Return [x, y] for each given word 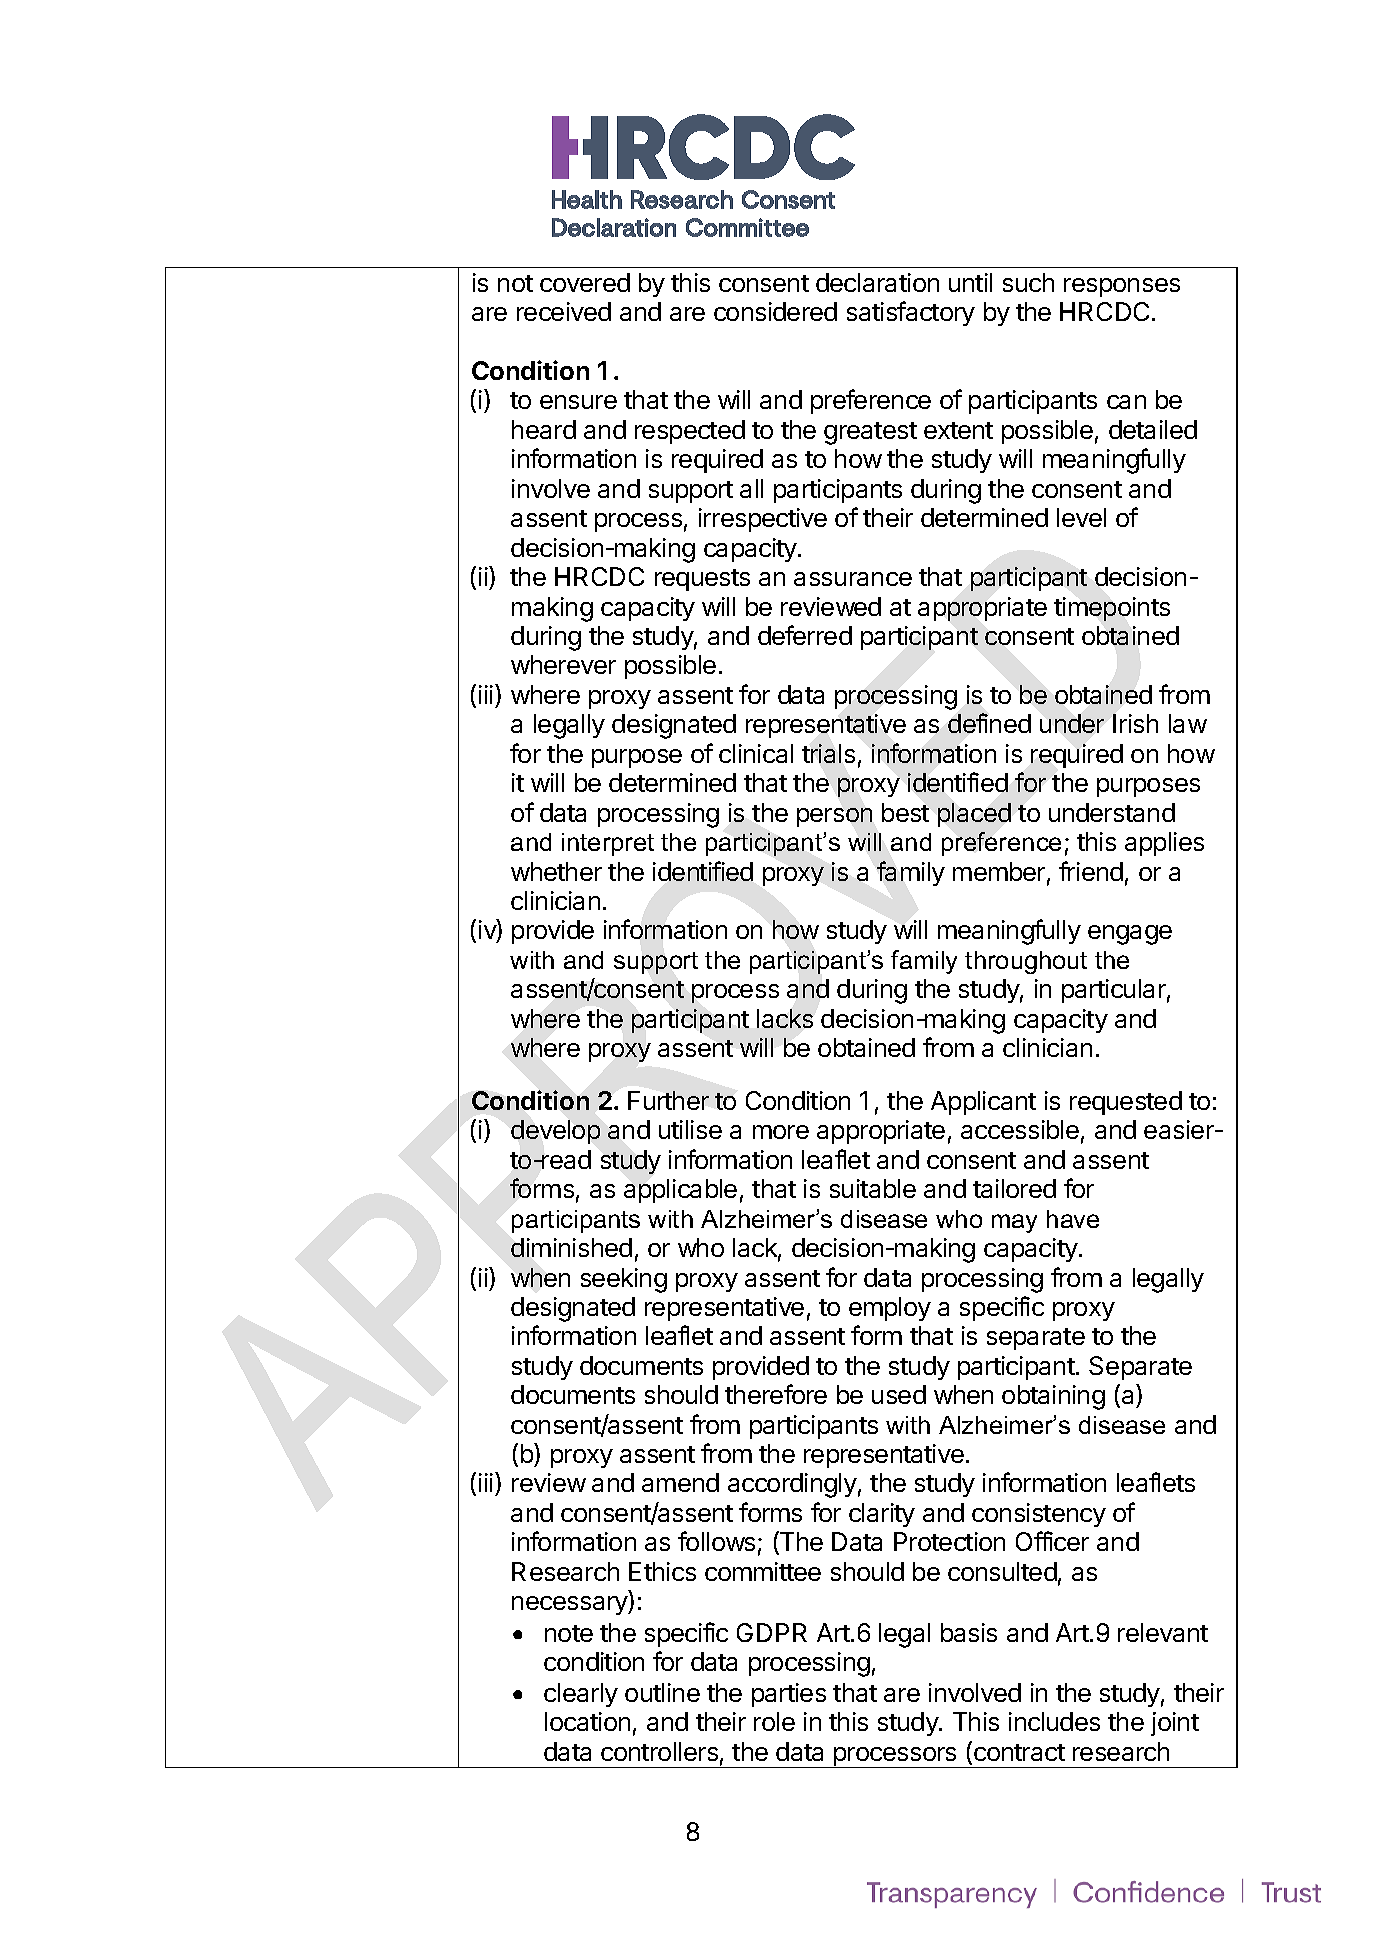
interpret [608, 844]
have [1073, 1219]
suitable [873, 1188]
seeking [624, 1280]
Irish [1135, 723]
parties [789, 1695]
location [587, 1721]
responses [1122, 287]
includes [1054, 1721]
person [834, 817]
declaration [877, 282]
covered [585, 282]
